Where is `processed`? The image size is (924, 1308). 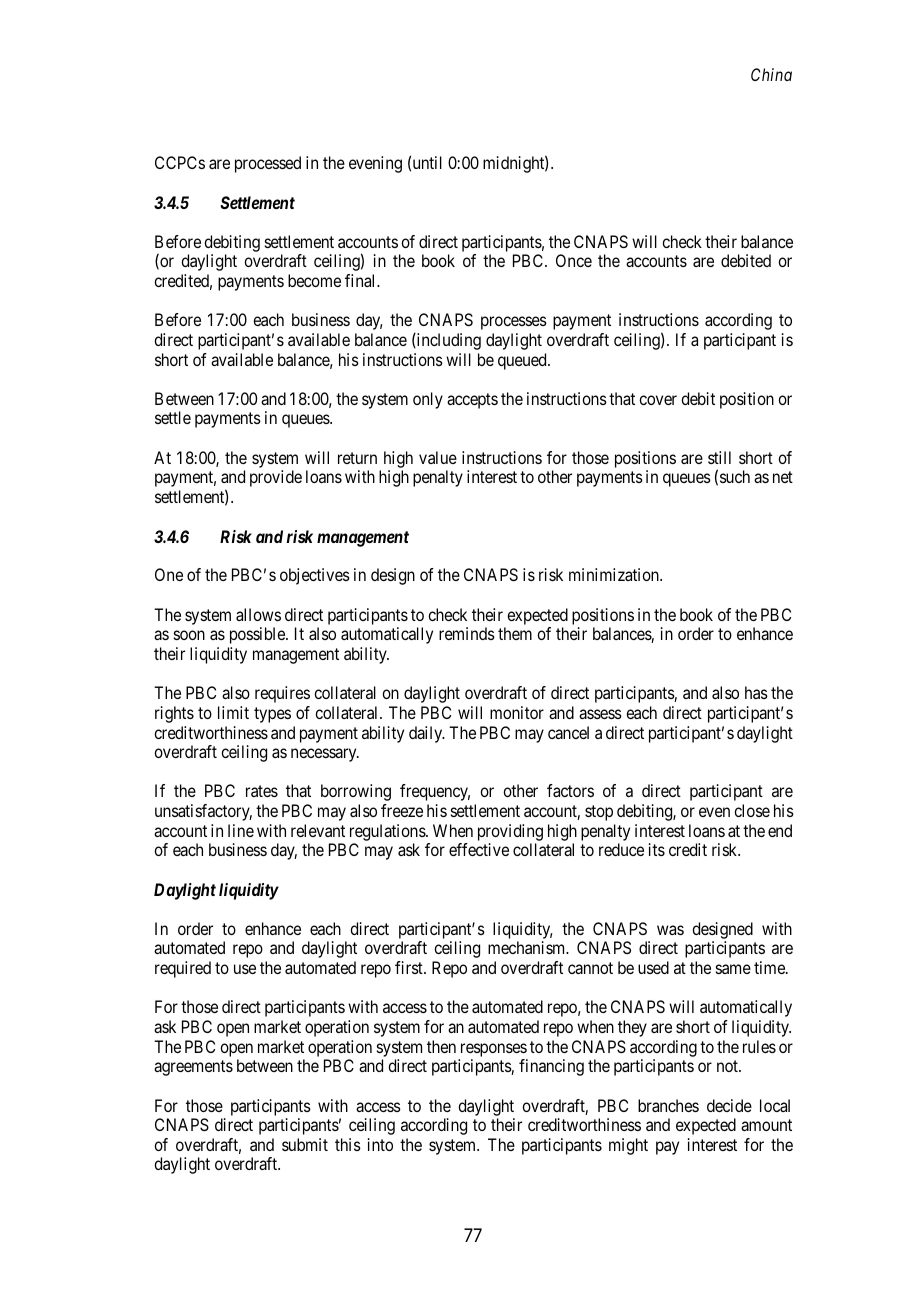
processed is located at coordinates (268, 164).
